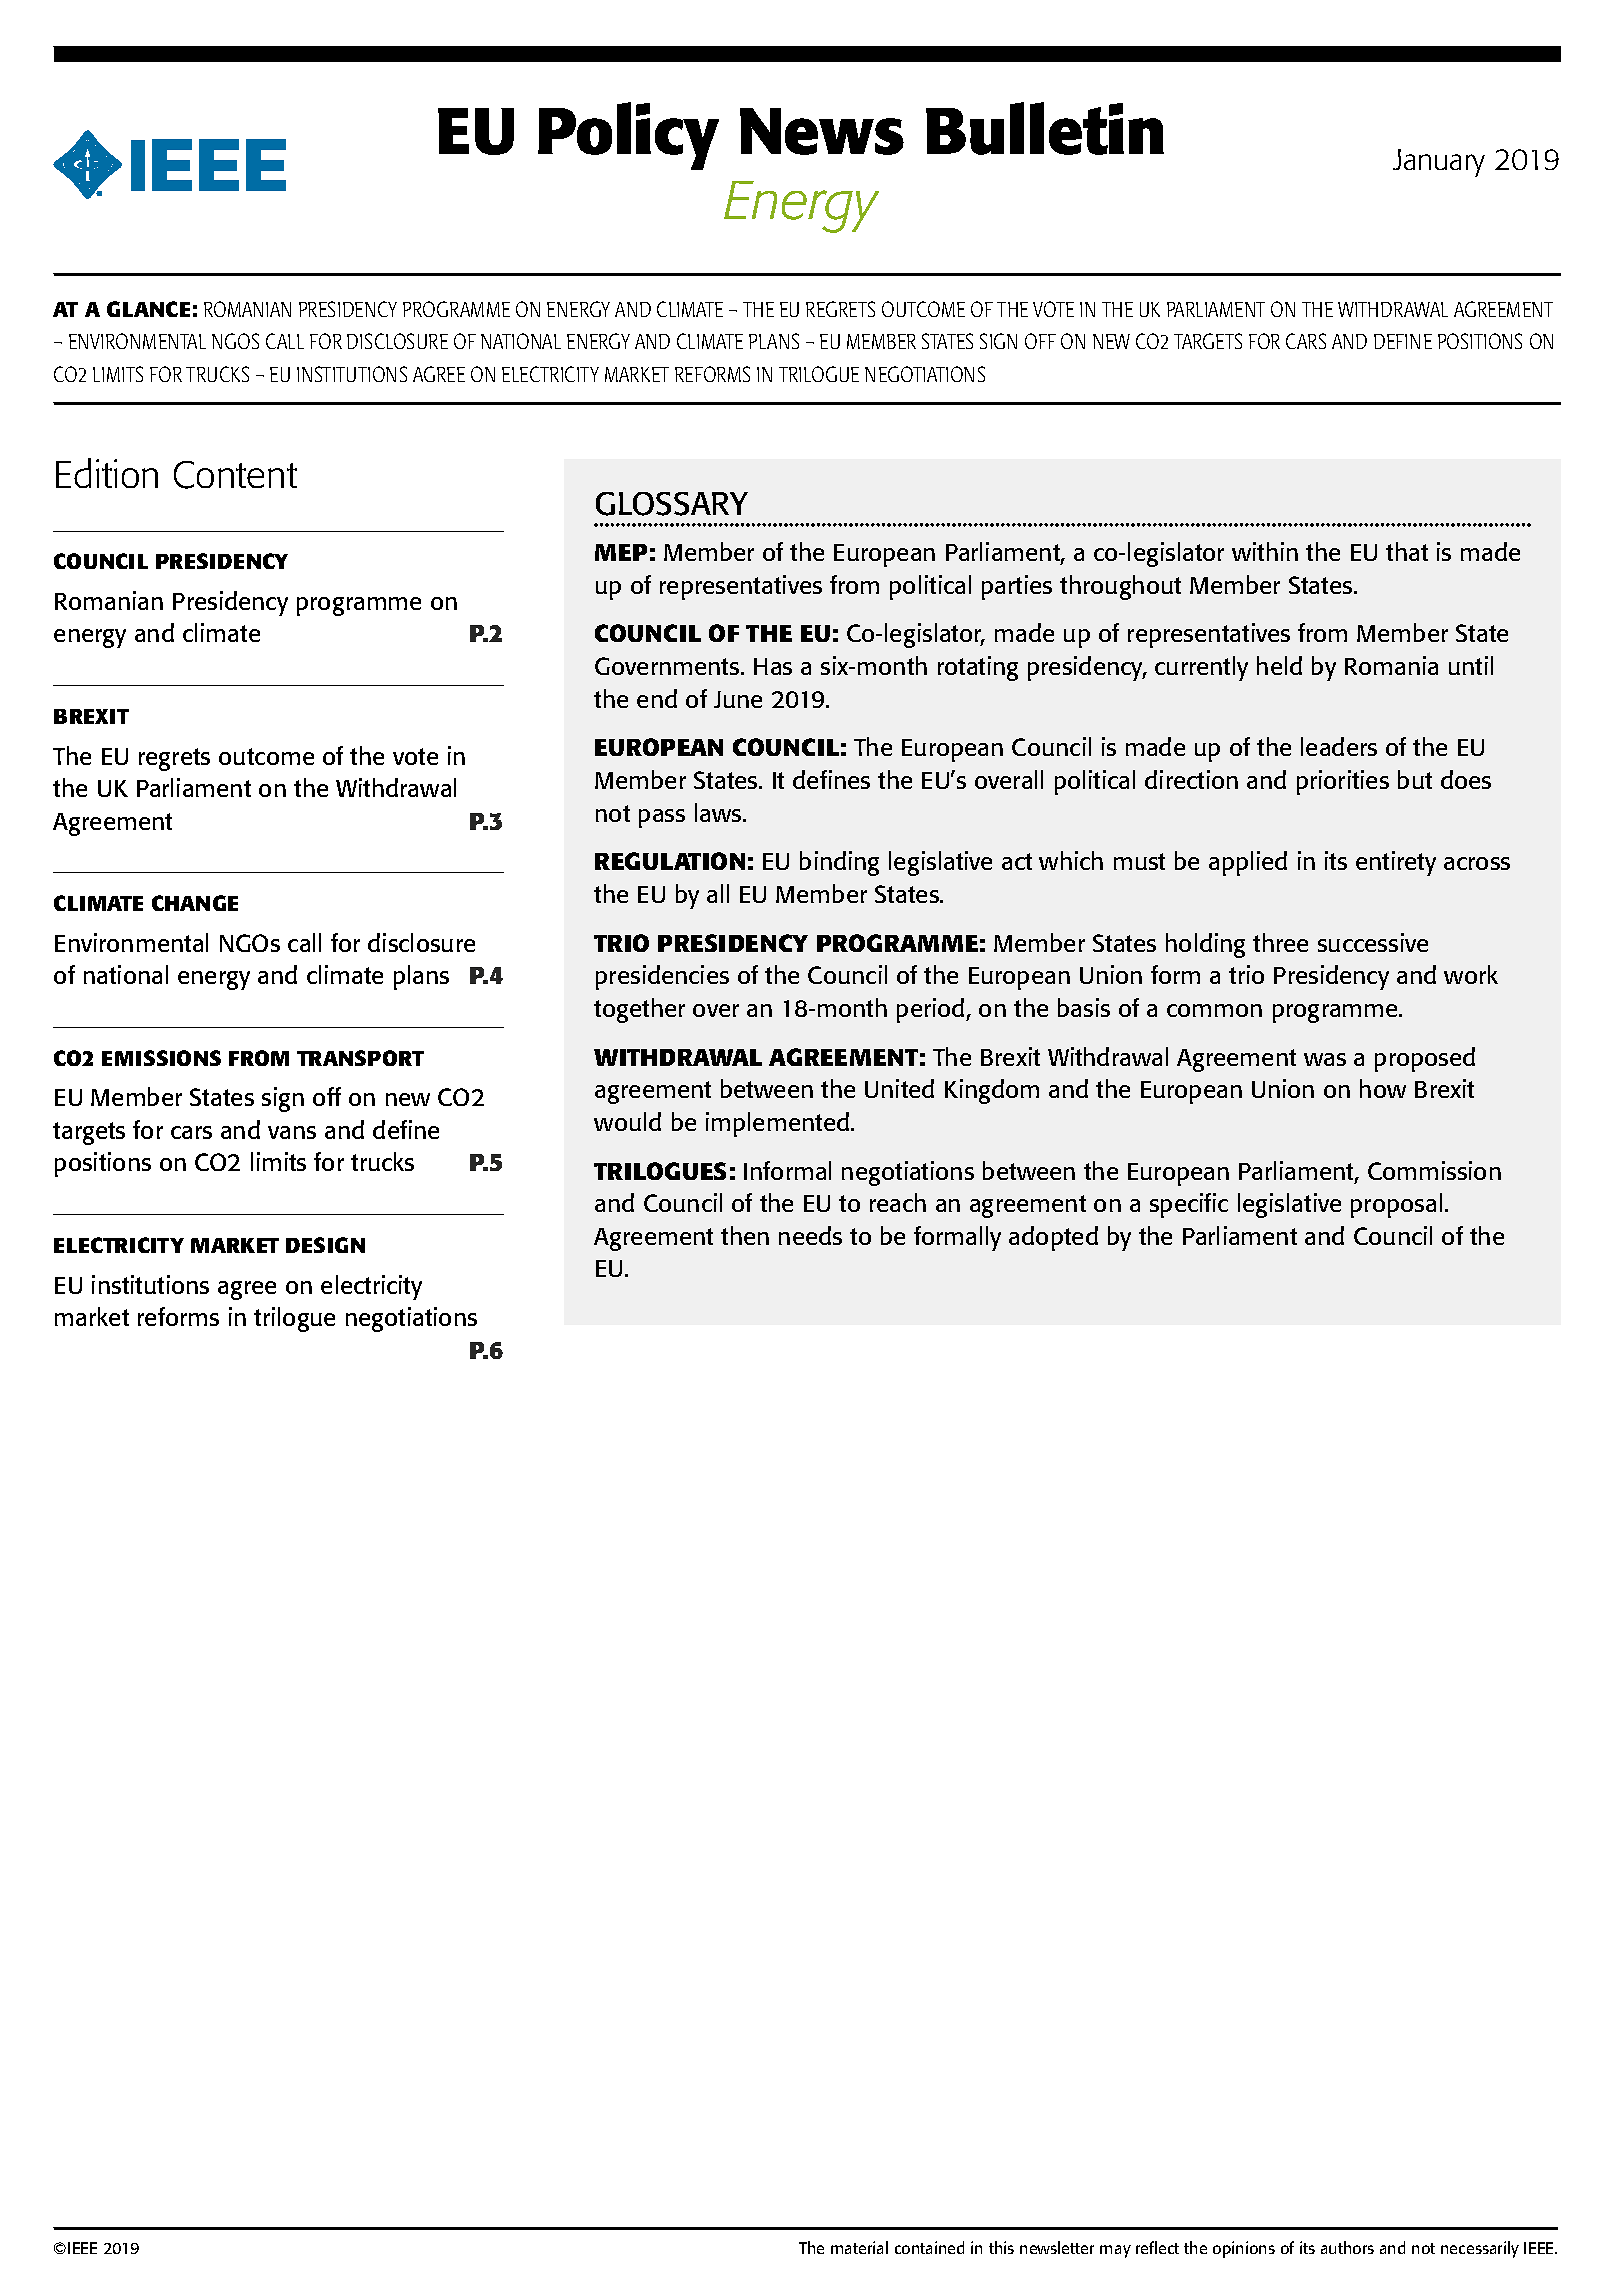 The image size is (1615, 2284). Describe the element at coordinates (1347, 2247) in the screenshot. I see `authors` at that location.
